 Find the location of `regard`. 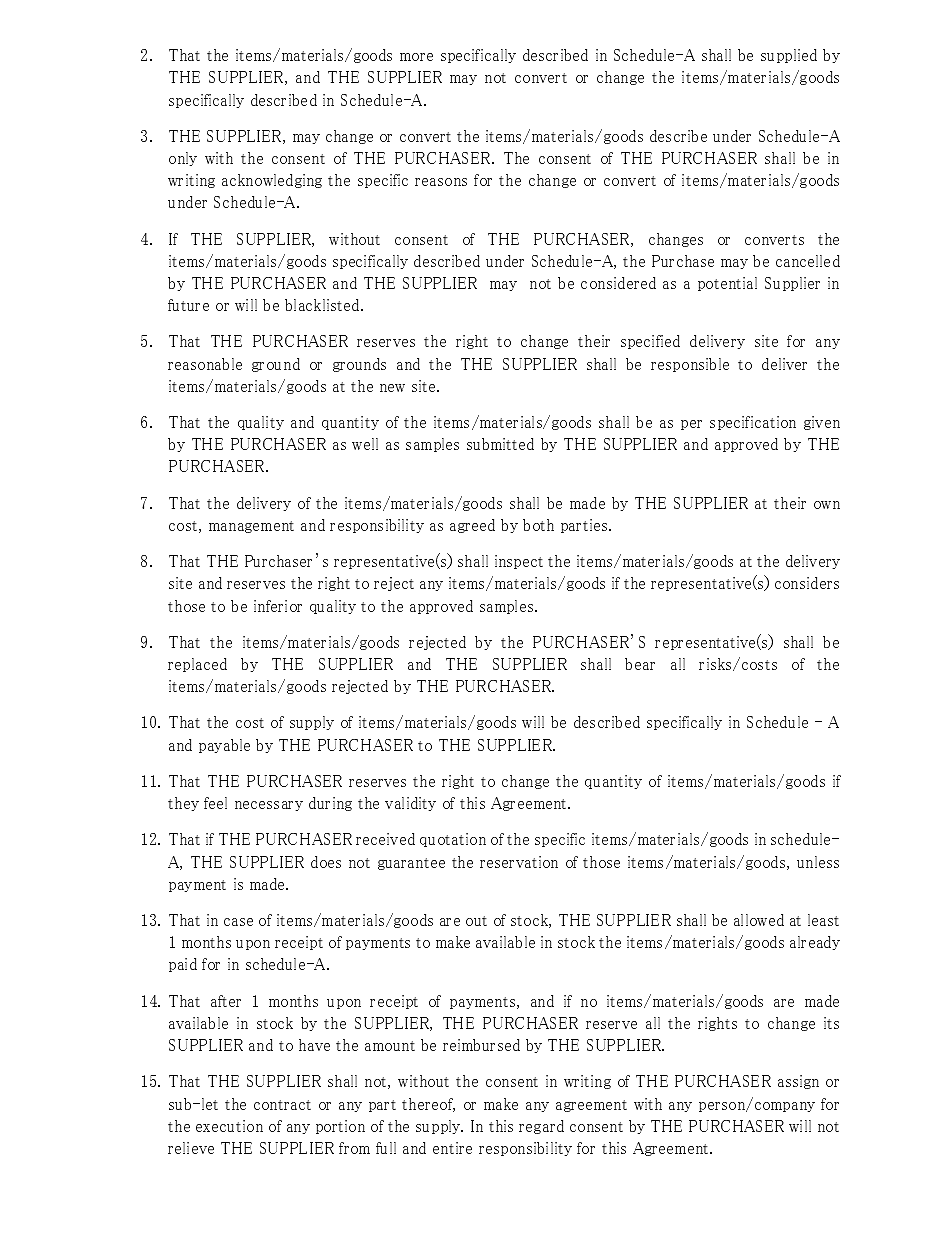

regard is located at coordinates (541, 1127).
